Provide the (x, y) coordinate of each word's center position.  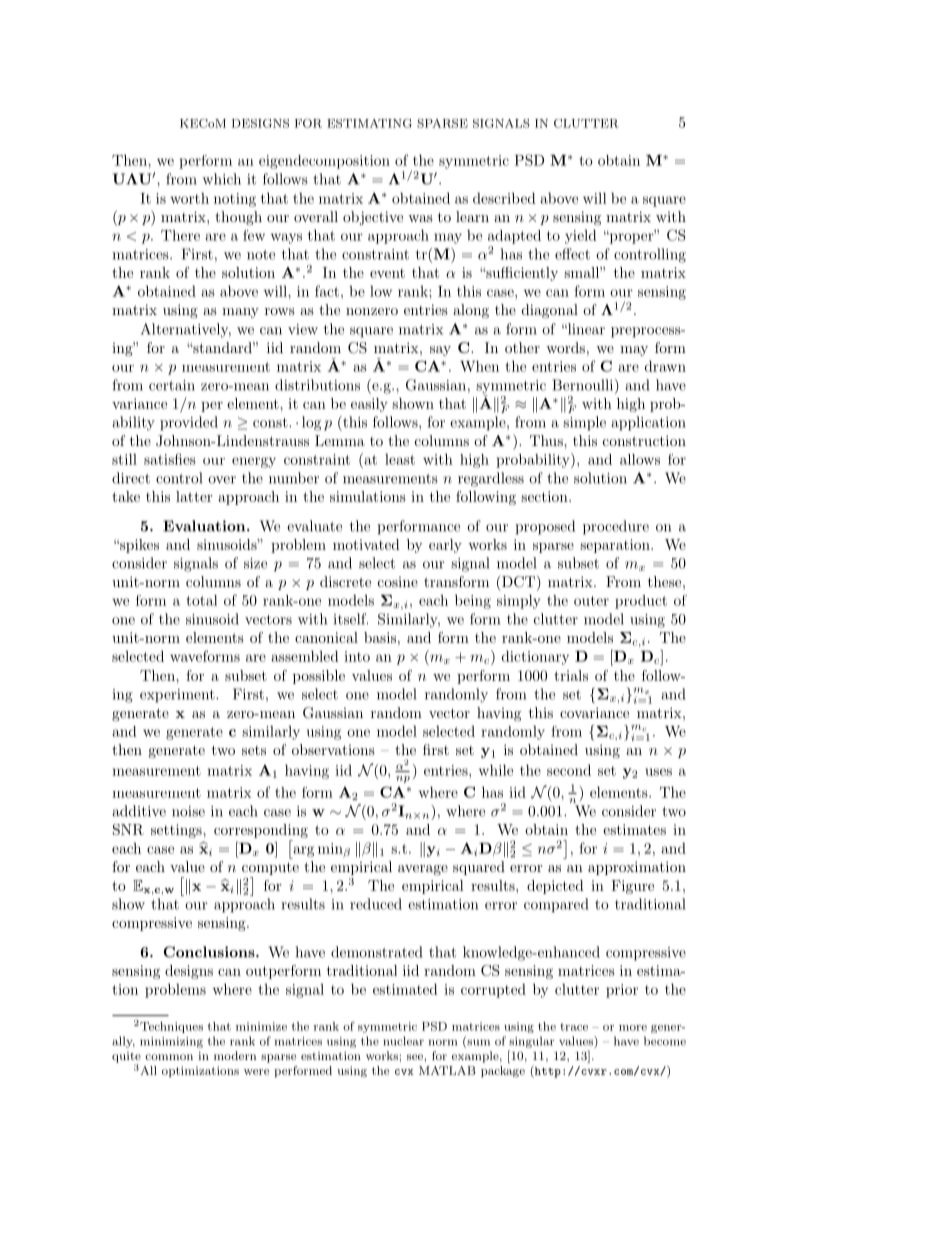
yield (581, 236)
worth (189, 198)
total (201, 600)
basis (380, 637)
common (169, 1057)
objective (373, 218)
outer (591, 601)
